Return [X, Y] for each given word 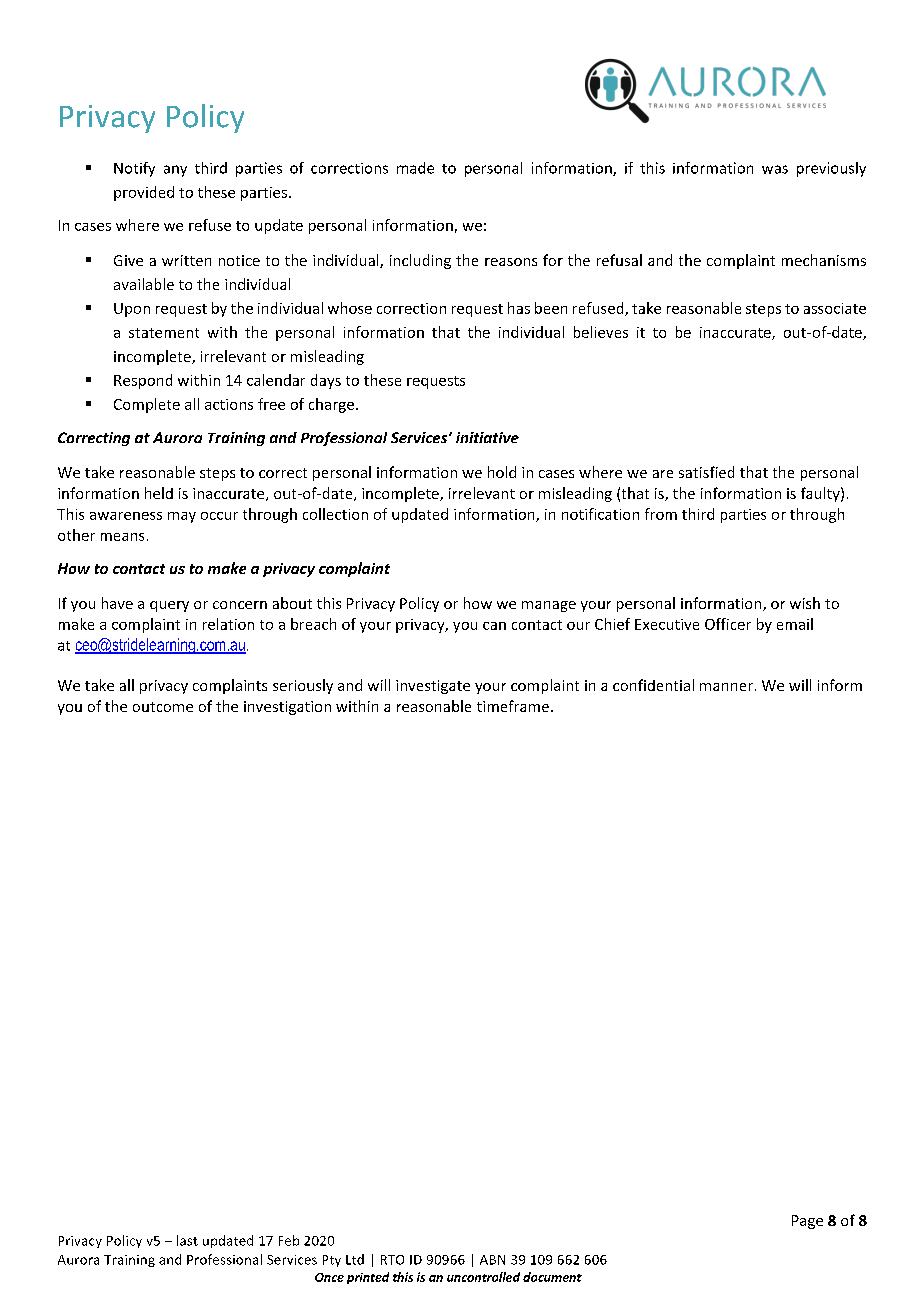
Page [807, 1222]
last [187, 1240]
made [415, 168]
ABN [492, 1260]
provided [144, 193]
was [775, 169]
